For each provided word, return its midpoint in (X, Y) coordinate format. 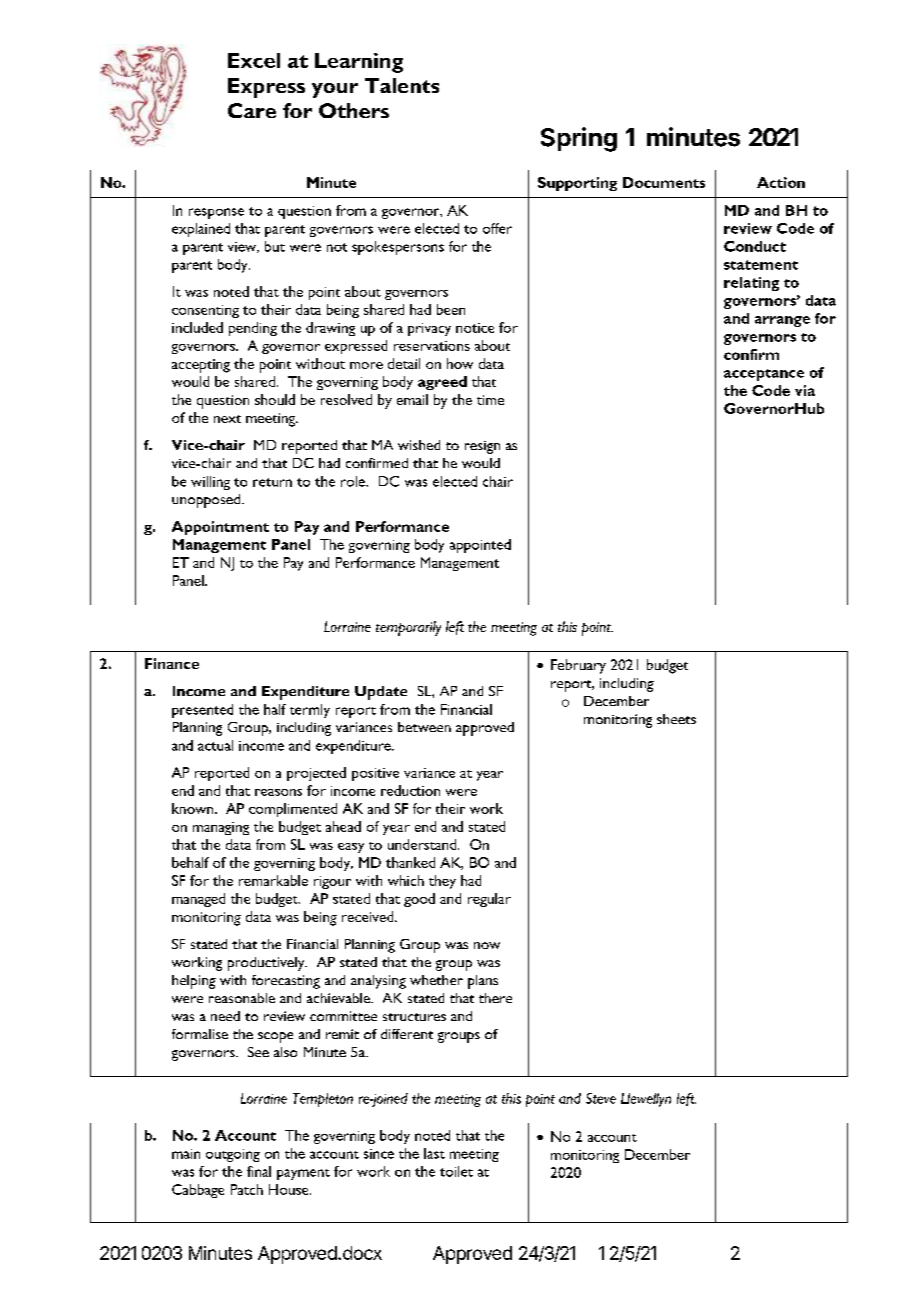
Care (252, 110)
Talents (402, 85)
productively (267, 964)
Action (781, 182)
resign (482, 447)
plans (483, 982)
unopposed (207, 501)
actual (215, 745)
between (424, 727)
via (805, 390)
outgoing (233, 1155)
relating (751, 284)
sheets (676, 719)
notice (475, 328)
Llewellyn (646, 1100)
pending (253, 329)
